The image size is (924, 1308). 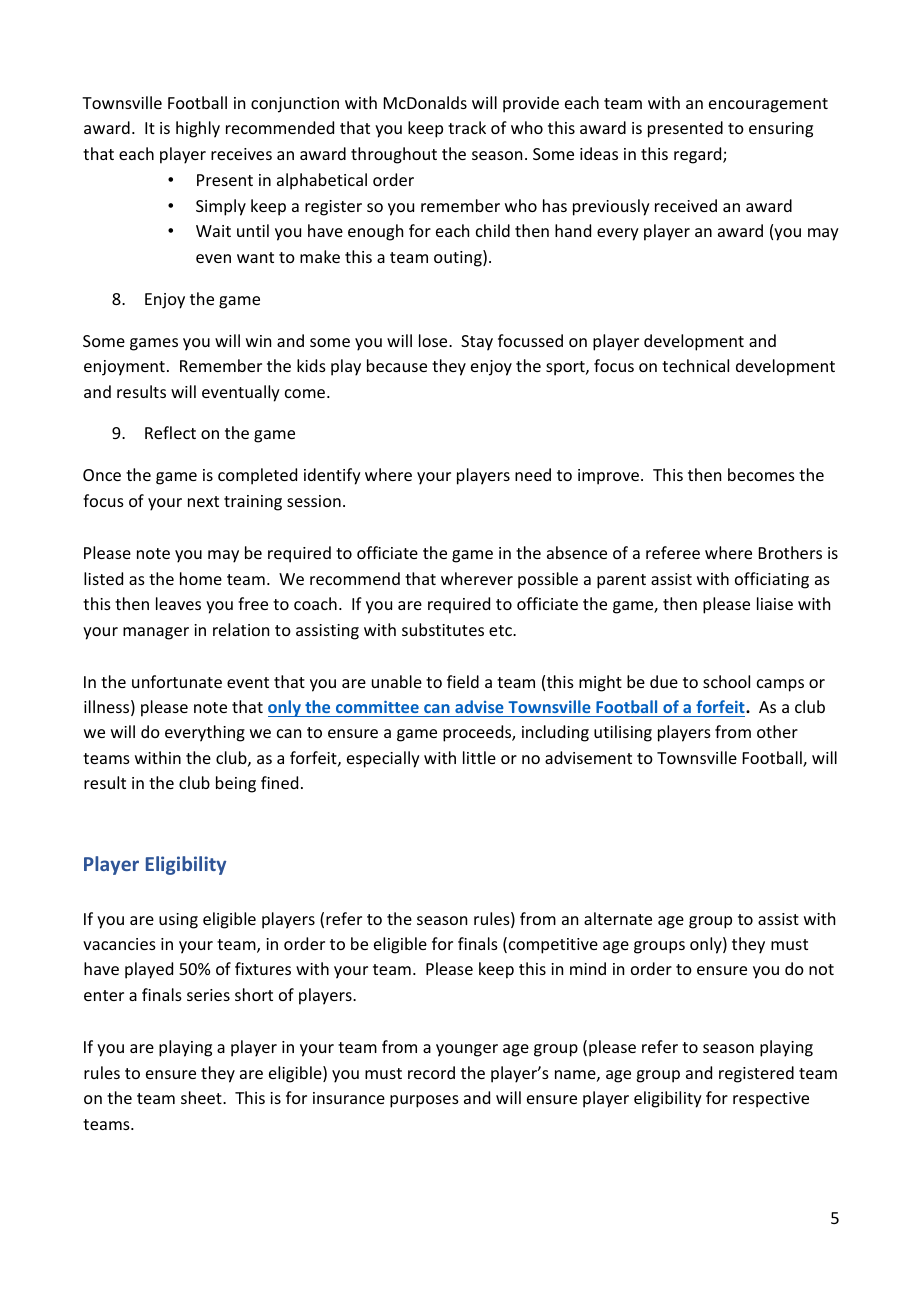 What do you see at coordinates (699, 155) in the screenshot?
I see `regard` at bounding box center [699, 155].
